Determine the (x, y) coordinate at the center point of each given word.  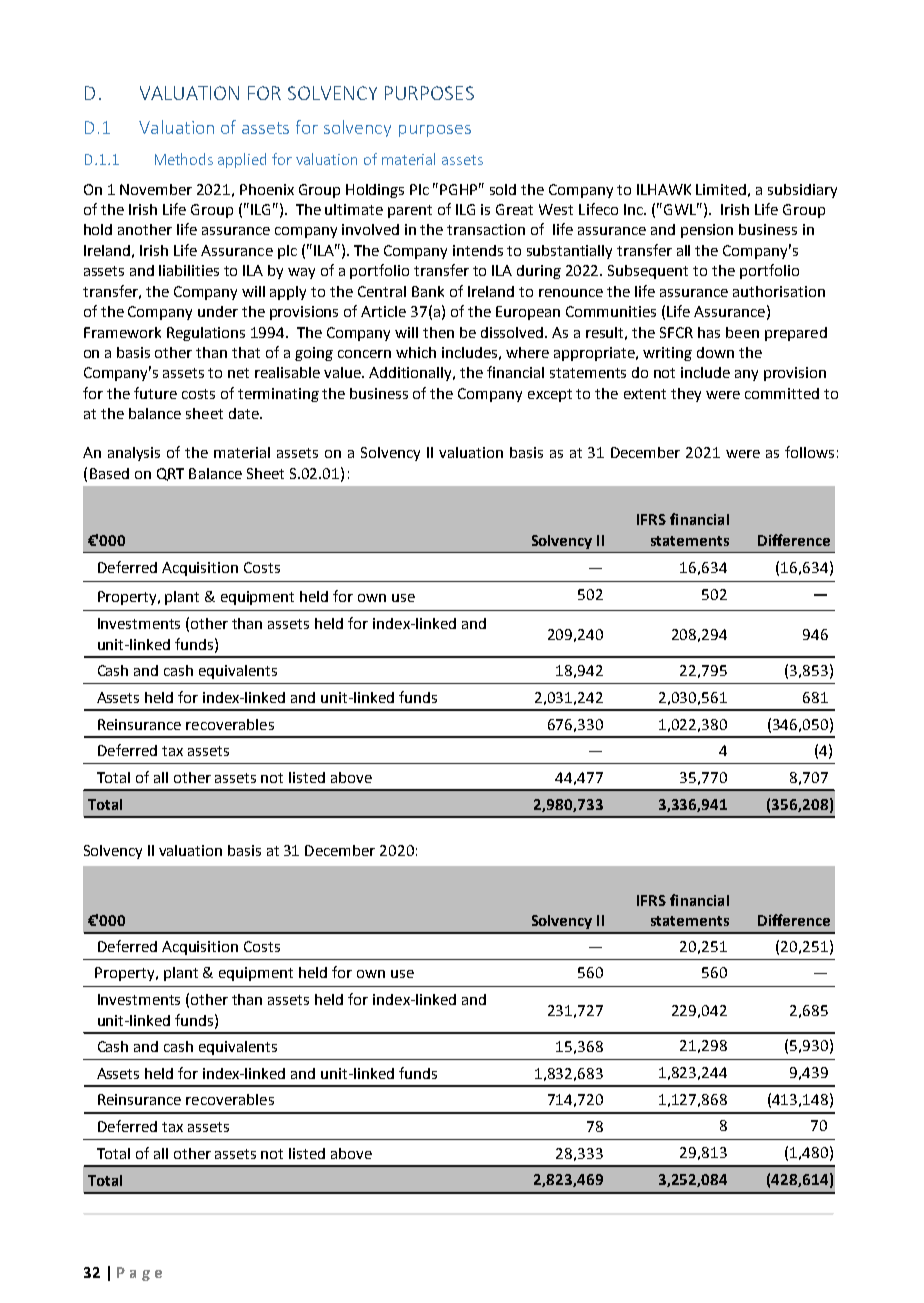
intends (478, 250)
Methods (184, 159)
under (218, 311)
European (528, 313)
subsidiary (802, 191)
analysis (134, 454)
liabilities (189, 270)
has (709, 332)
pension (707, 231)
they (686, 395)
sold (503, 189)
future (155, 393)
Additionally (412, 374)
